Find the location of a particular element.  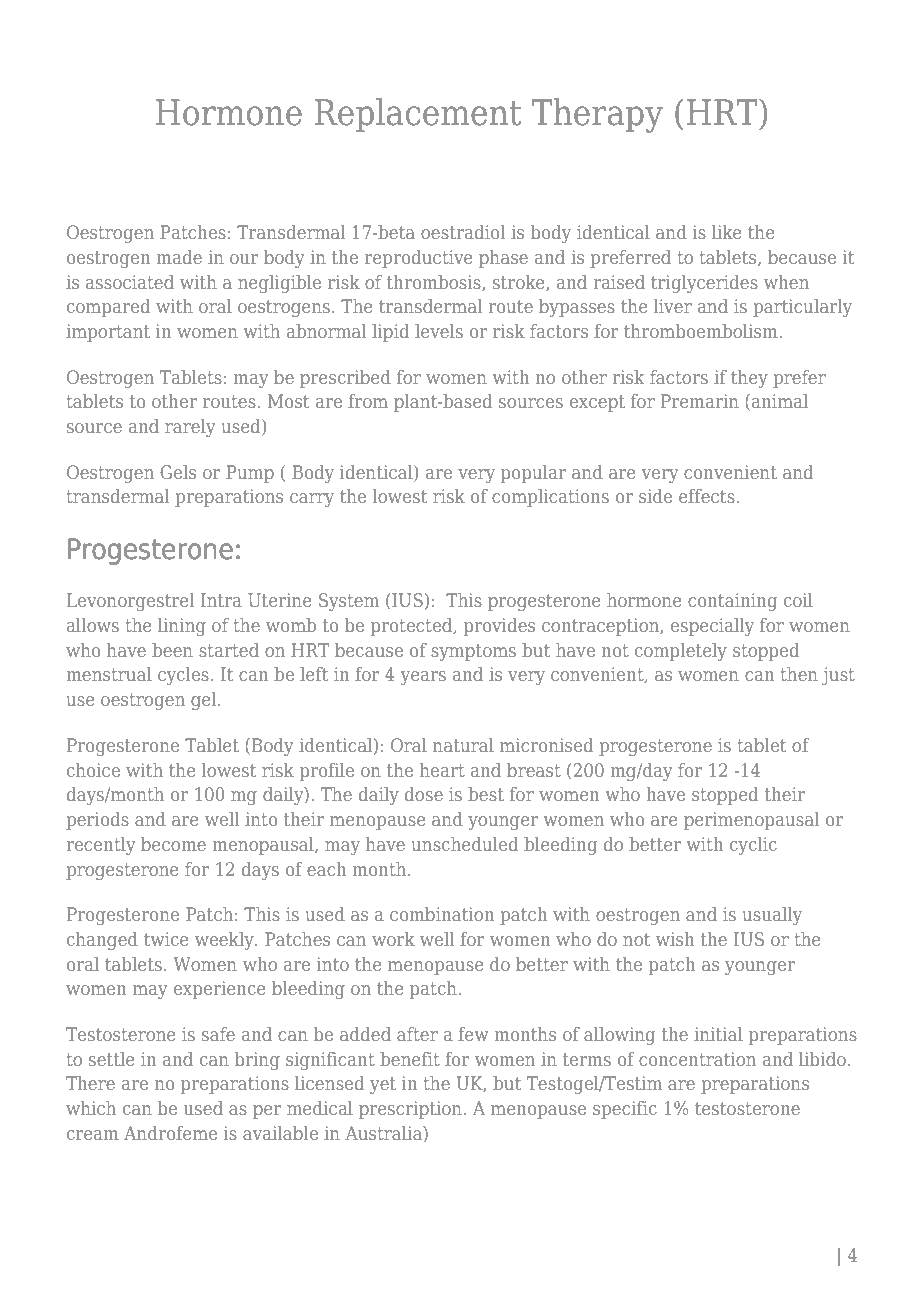

prescription is located at coordinates (410, 1110).
